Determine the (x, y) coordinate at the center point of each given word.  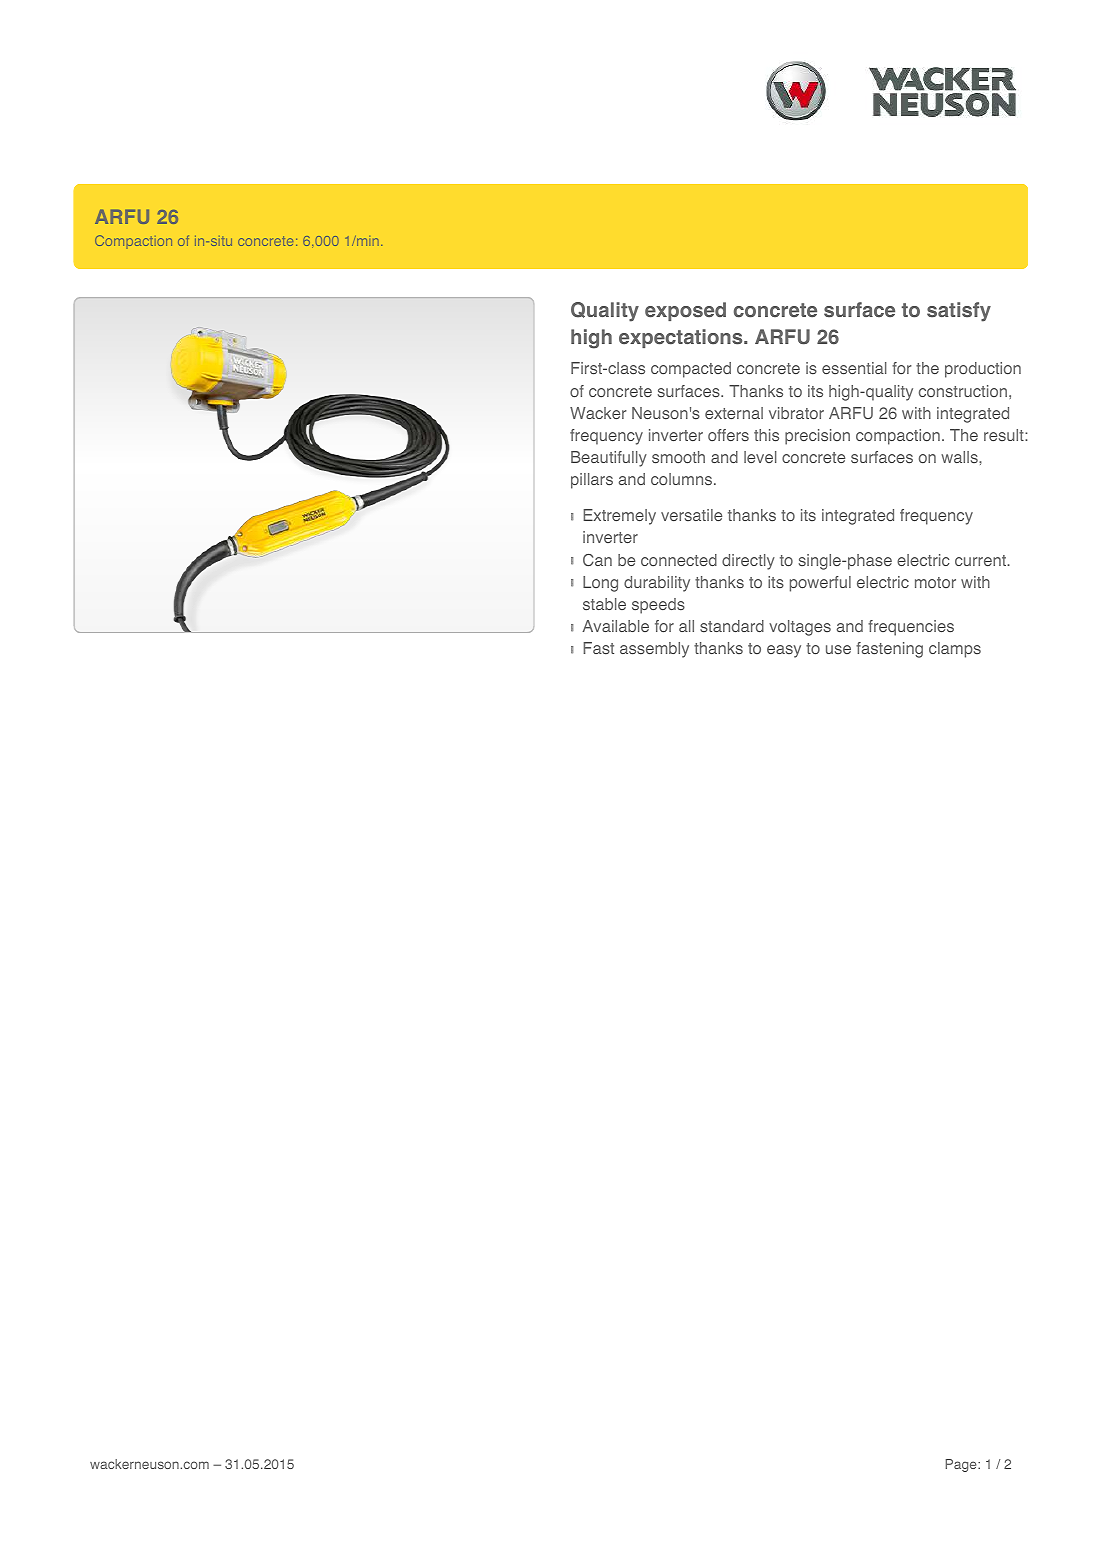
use (838, 649)
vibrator (796, 413)
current (981, 560)
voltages (800, 628)
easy (784, 651)
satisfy (959, 312)
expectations (682, 338)
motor (935, 582)
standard (732, 626)
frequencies (911, 628)
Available (616, 626)
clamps (955, 650)
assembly (654, 650)
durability (657, 584)
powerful (820, 584)
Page (962, 1465)
